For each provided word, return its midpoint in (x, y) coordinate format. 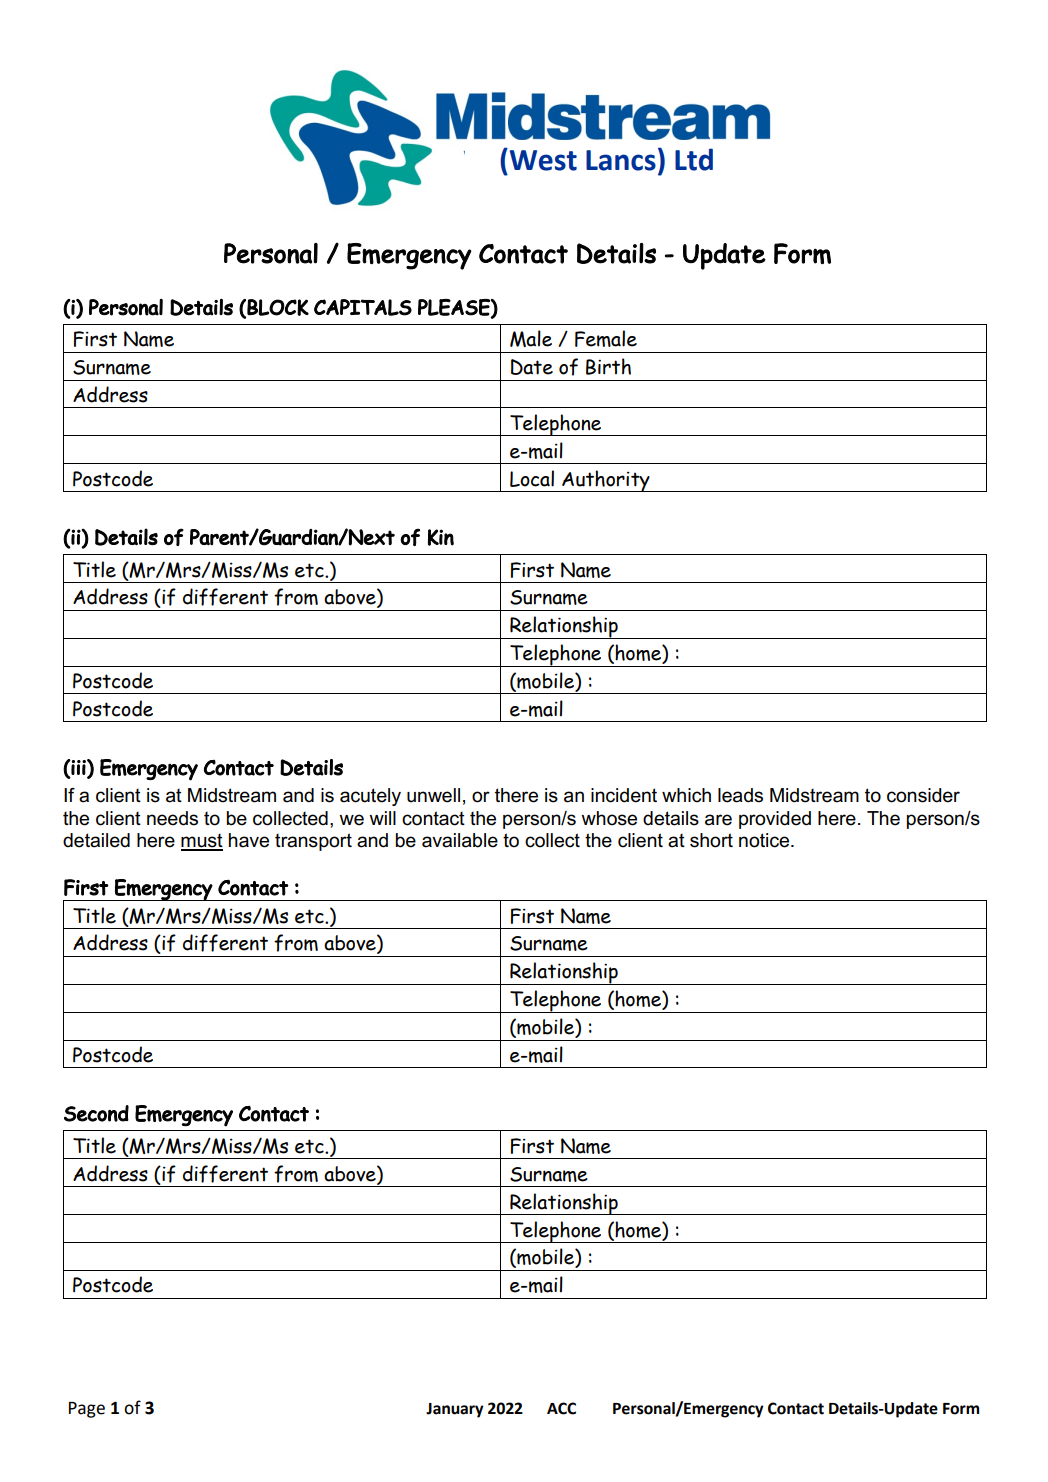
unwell (433, 795)
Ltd (694, 159)
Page (87, 1410)
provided (775, 820)
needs (172, 818)
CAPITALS (363, 307)
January (455, 1410)
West (542, 159)
